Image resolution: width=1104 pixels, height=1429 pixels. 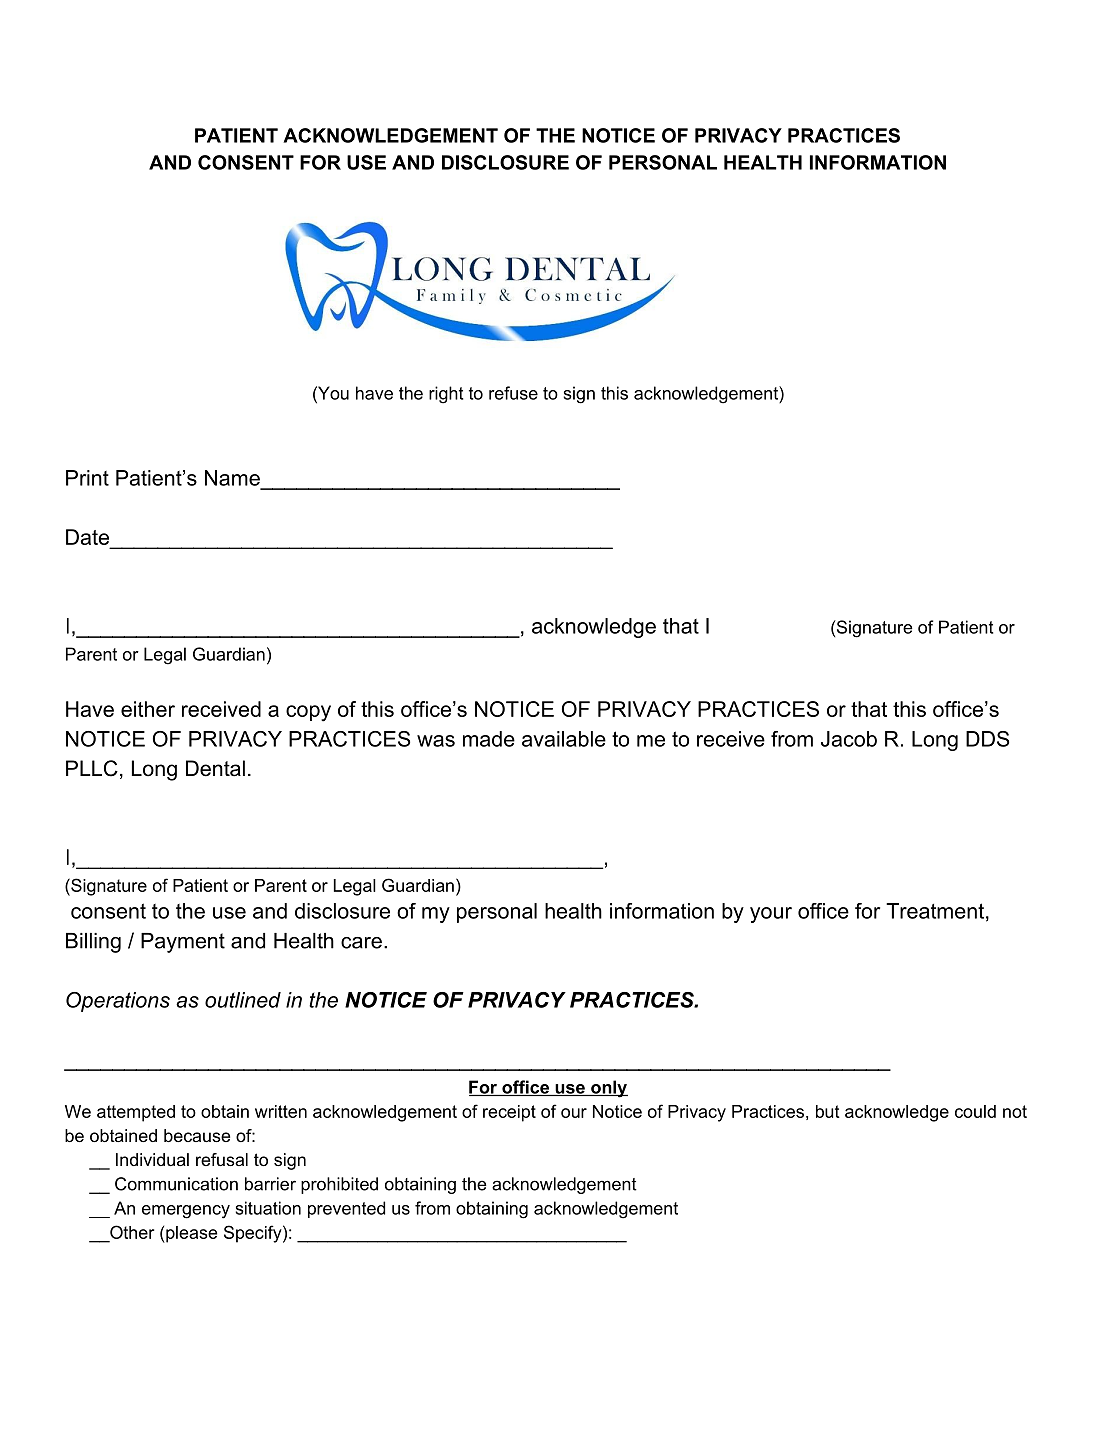 I want to click on prevented, so click(x=346, y=1209).
